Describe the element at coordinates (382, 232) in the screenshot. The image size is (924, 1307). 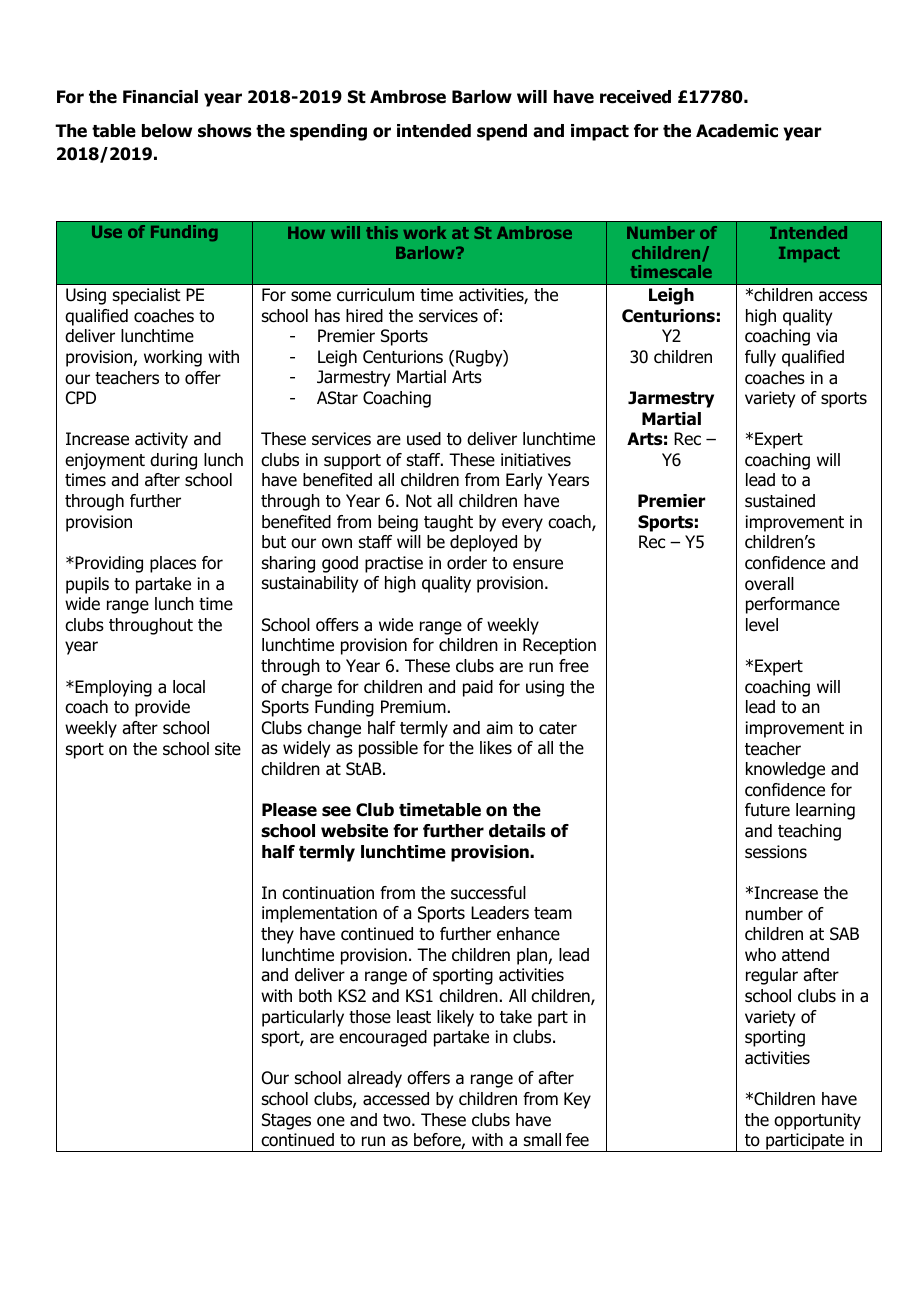
I see `this` at that location.
